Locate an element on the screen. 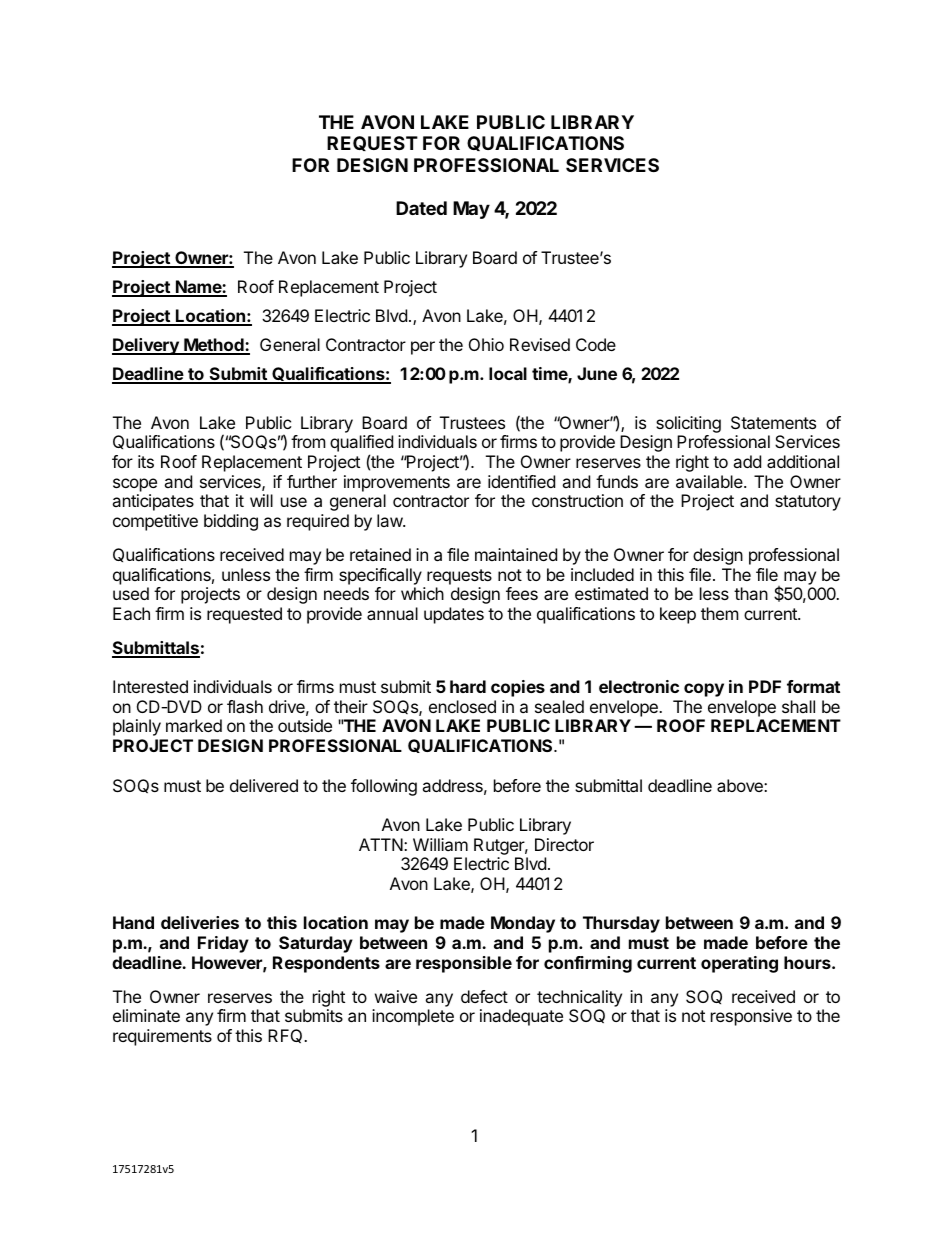 The image size is (952, 1233). updates is located at coordinates (454, 615).
